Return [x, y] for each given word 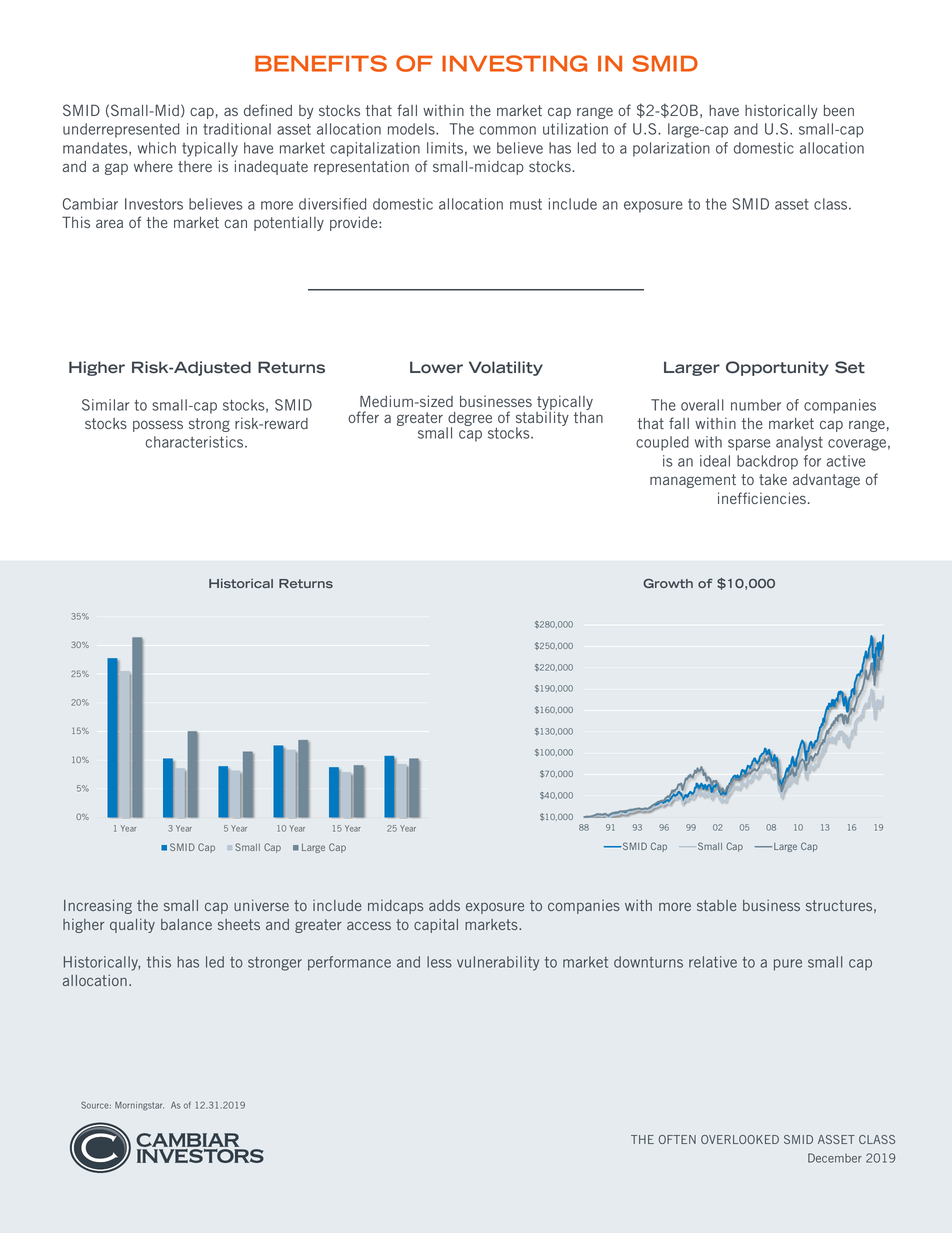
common [507, 130]
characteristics [195, 442]
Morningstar [139, 1106]
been [839, 110]
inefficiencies [762, 498]
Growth [668, 583]
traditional [237, 129]
